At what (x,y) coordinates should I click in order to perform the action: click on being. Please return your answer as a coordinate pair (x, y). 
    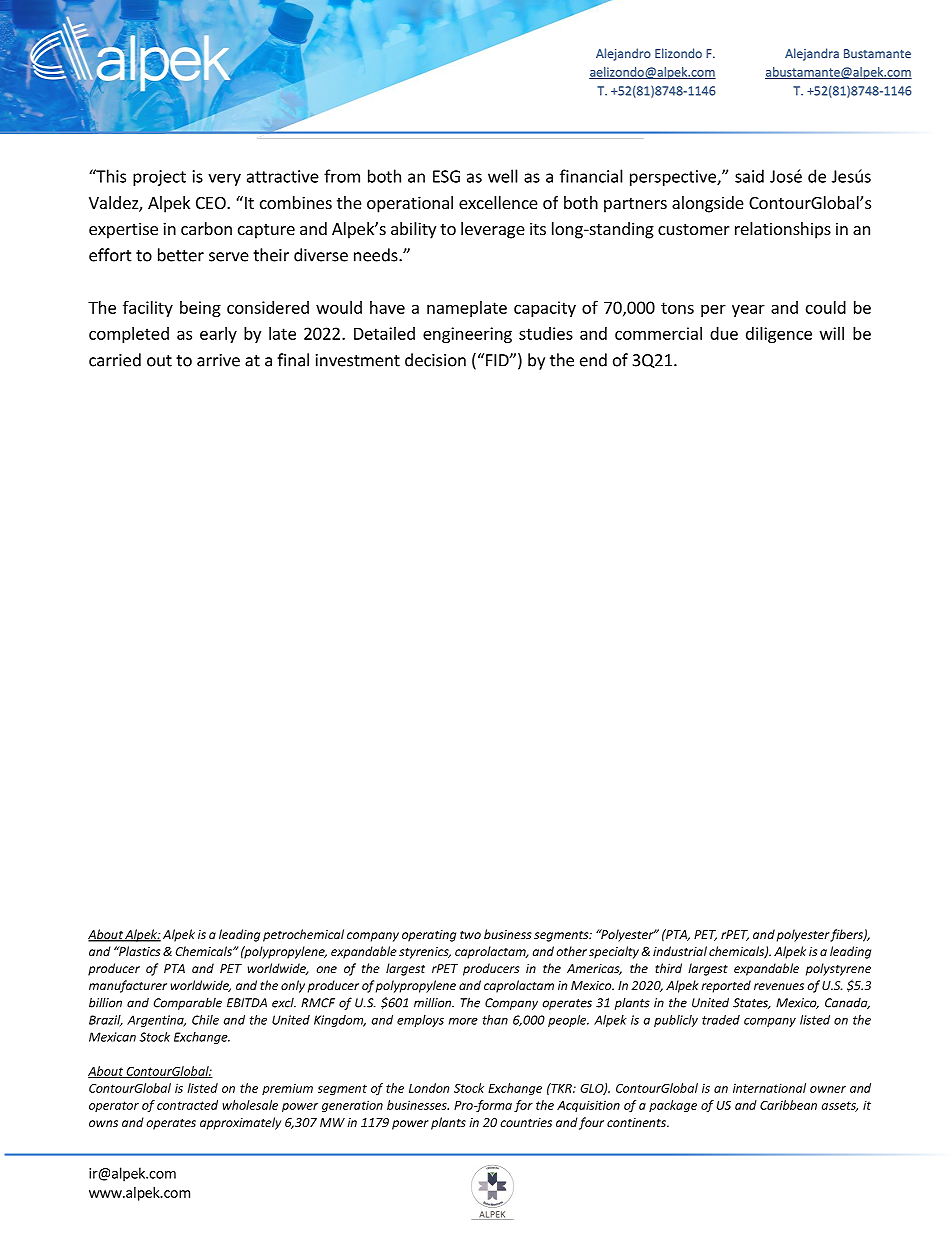
    Looking at the image, I should click on (200, 309).
